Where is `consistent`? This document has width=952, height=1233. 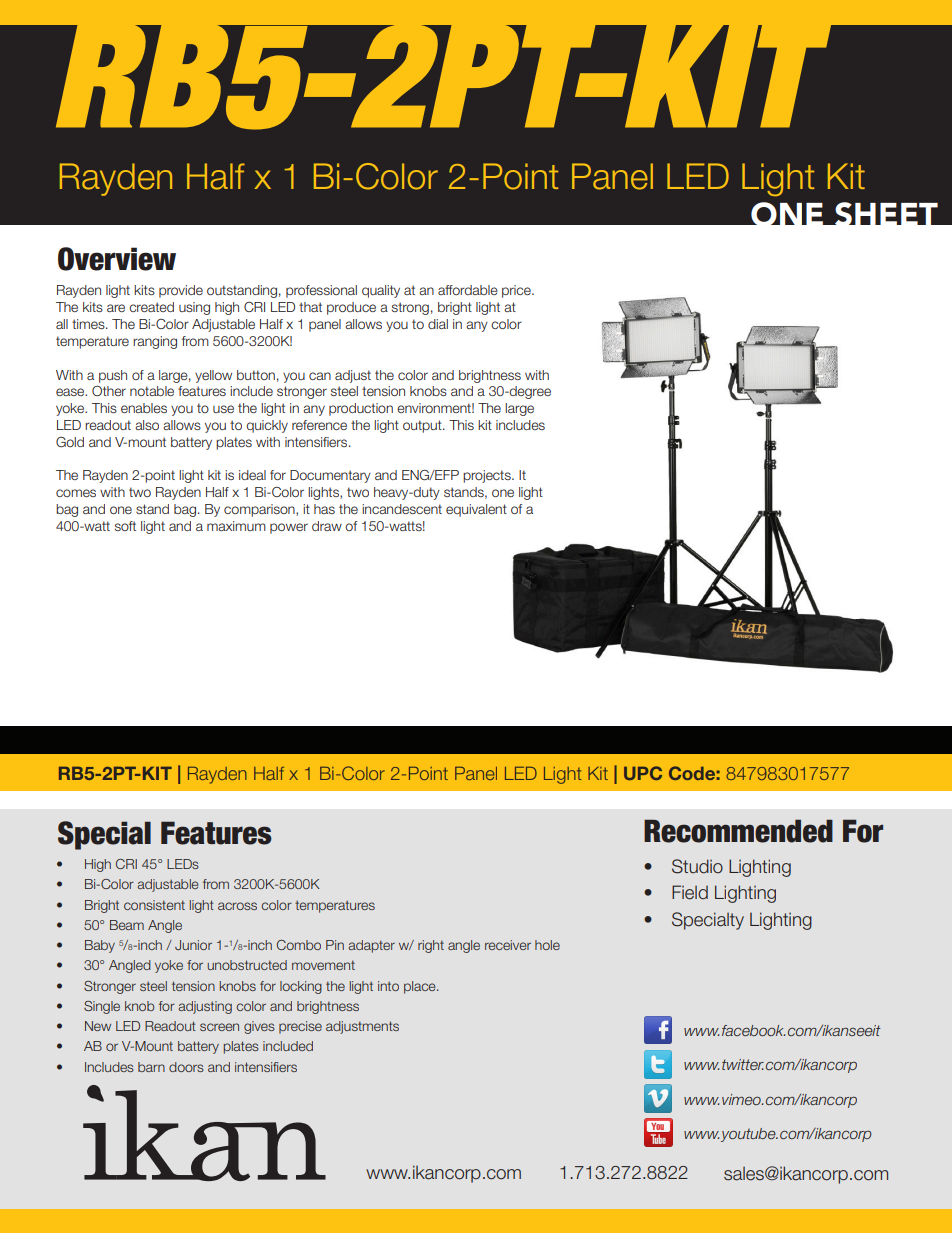
consistent is located at coordinates (154, 905).
